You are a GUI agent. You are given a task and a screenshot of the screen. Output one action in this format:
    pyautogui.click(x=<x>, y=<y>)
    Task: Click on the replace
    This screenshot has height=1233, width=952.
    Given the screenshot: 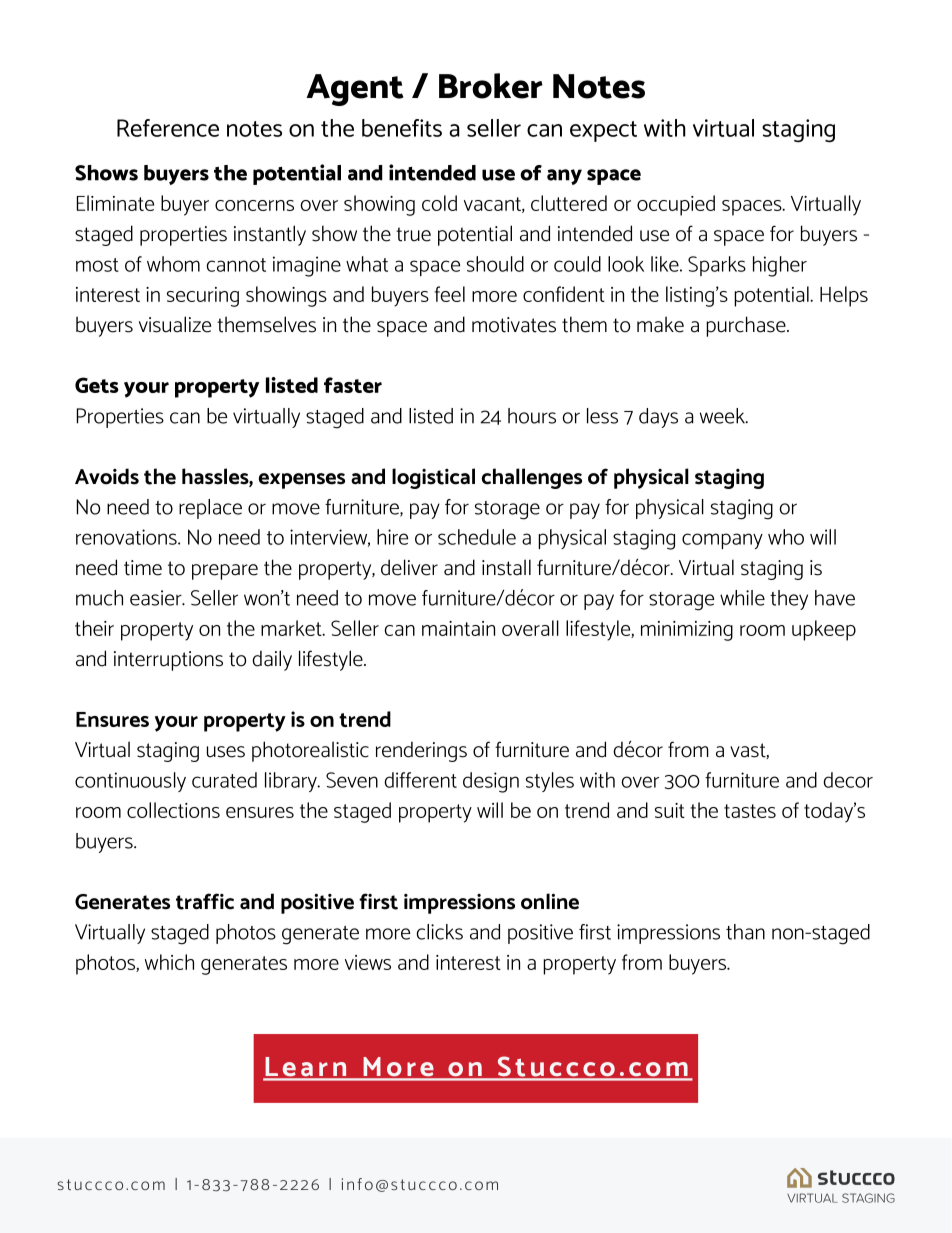 What is the action you would take?
    pyautogui.click(x=210, y=509)
